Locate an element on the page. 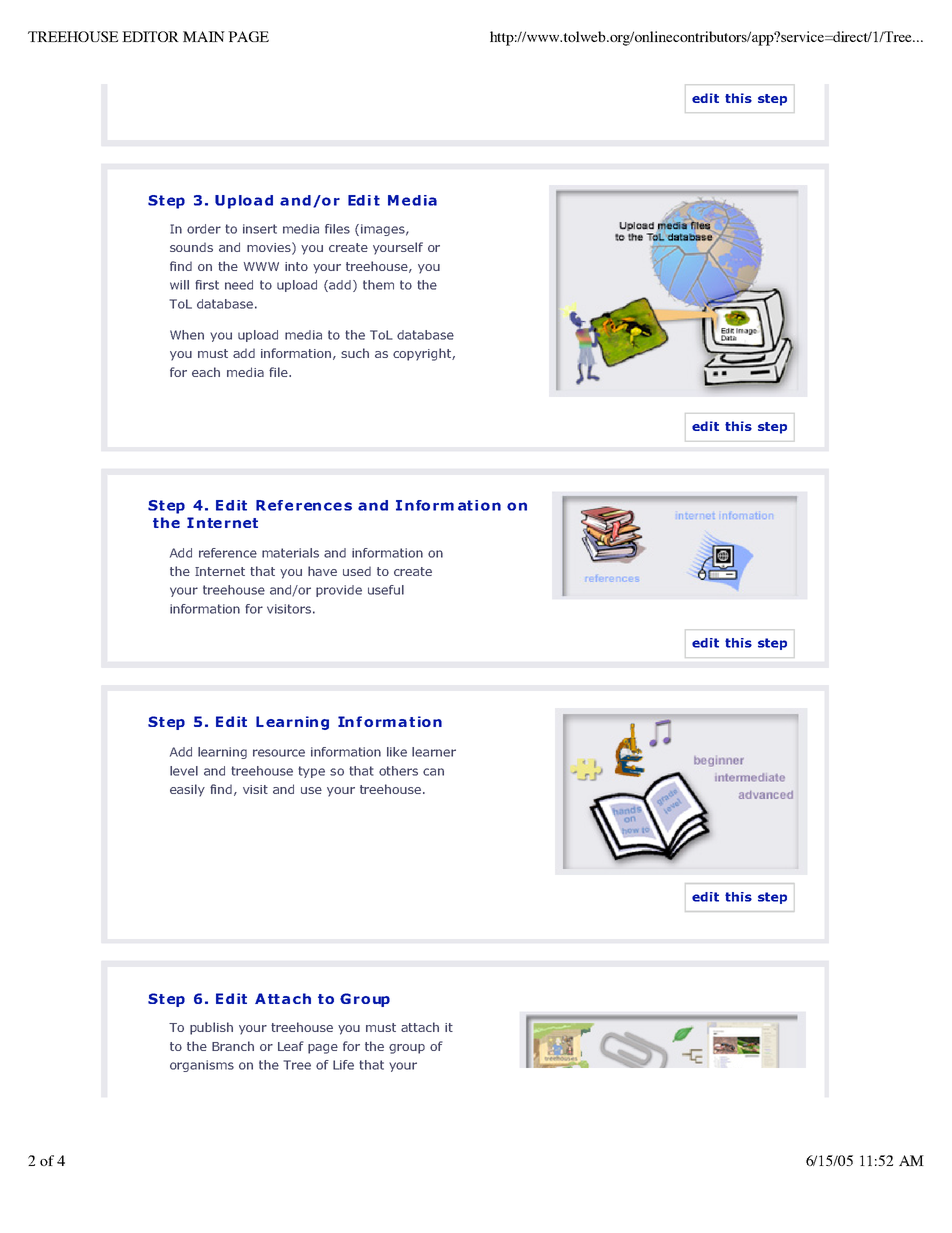  such is located at coordinates (355, 353).
